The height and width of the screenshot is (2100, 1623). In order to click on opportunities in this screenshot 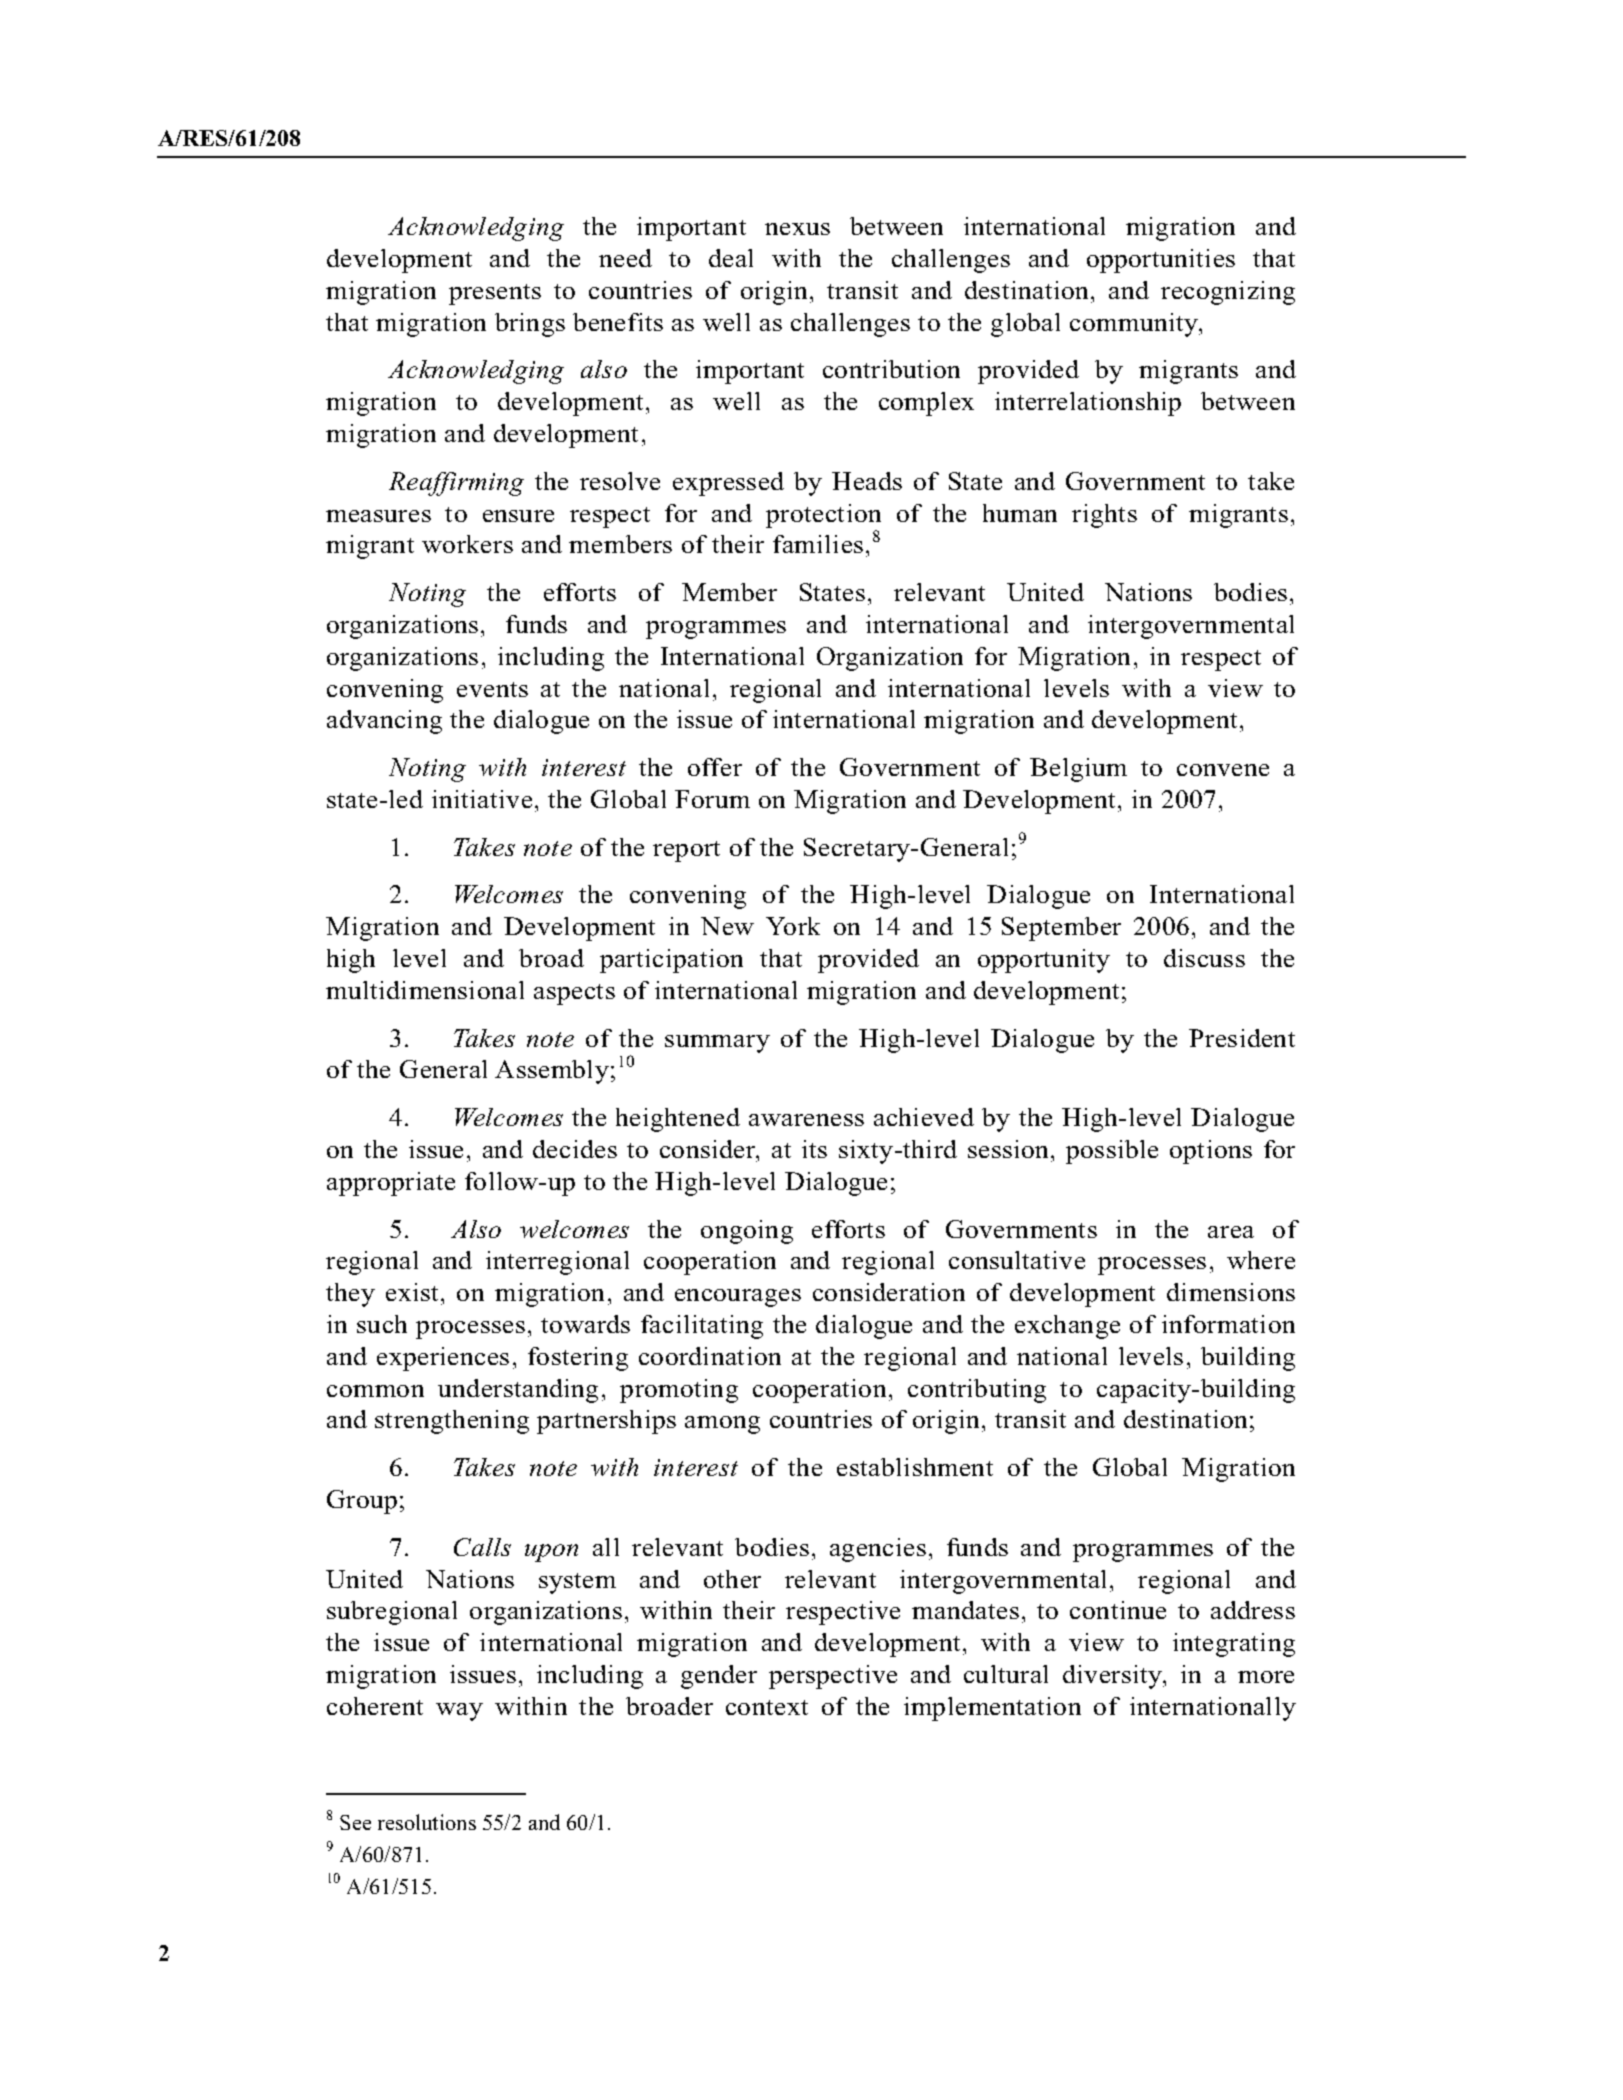, I will do `click(1161, 261)`.
